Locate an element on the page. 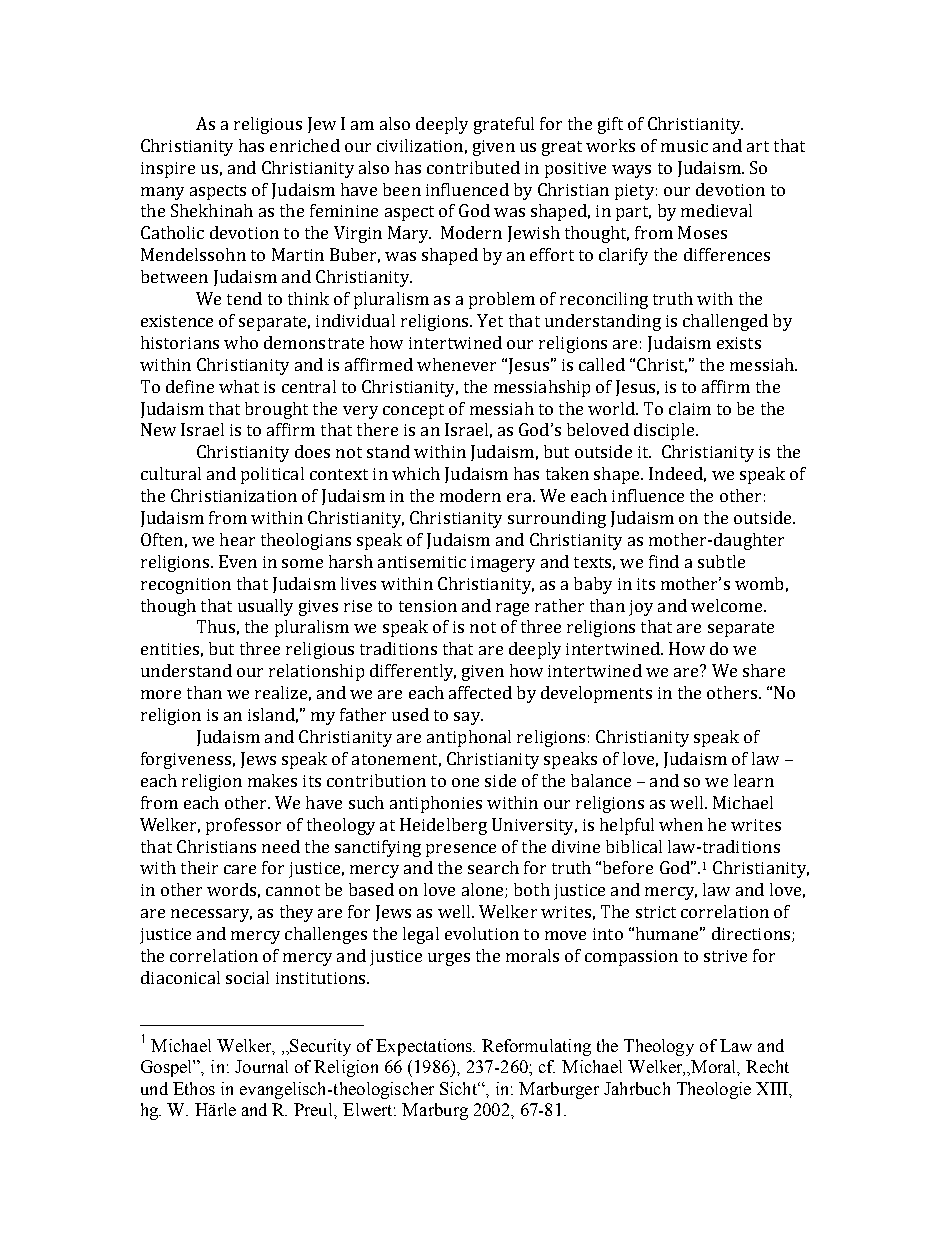 This document has width=952, height=1233. claim is located at coordinates (690, 408).
